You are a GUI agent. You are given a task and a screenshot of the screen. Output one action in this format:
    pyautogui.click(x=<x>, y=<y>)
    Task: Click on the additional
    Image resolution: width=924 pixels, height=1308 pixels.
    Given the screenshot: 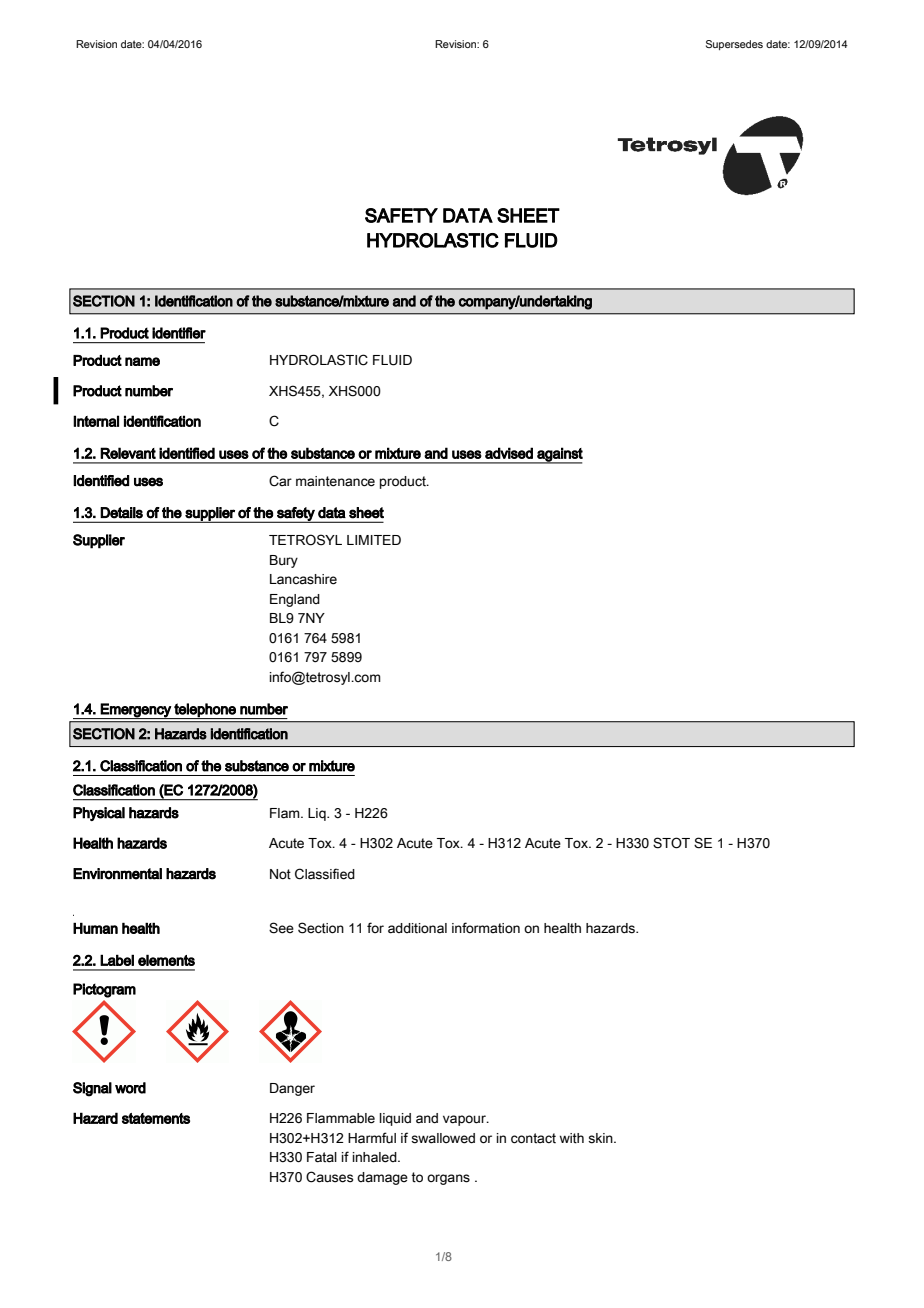 What is the action you would take?
    pyautogui.click(x=417, y=928)
